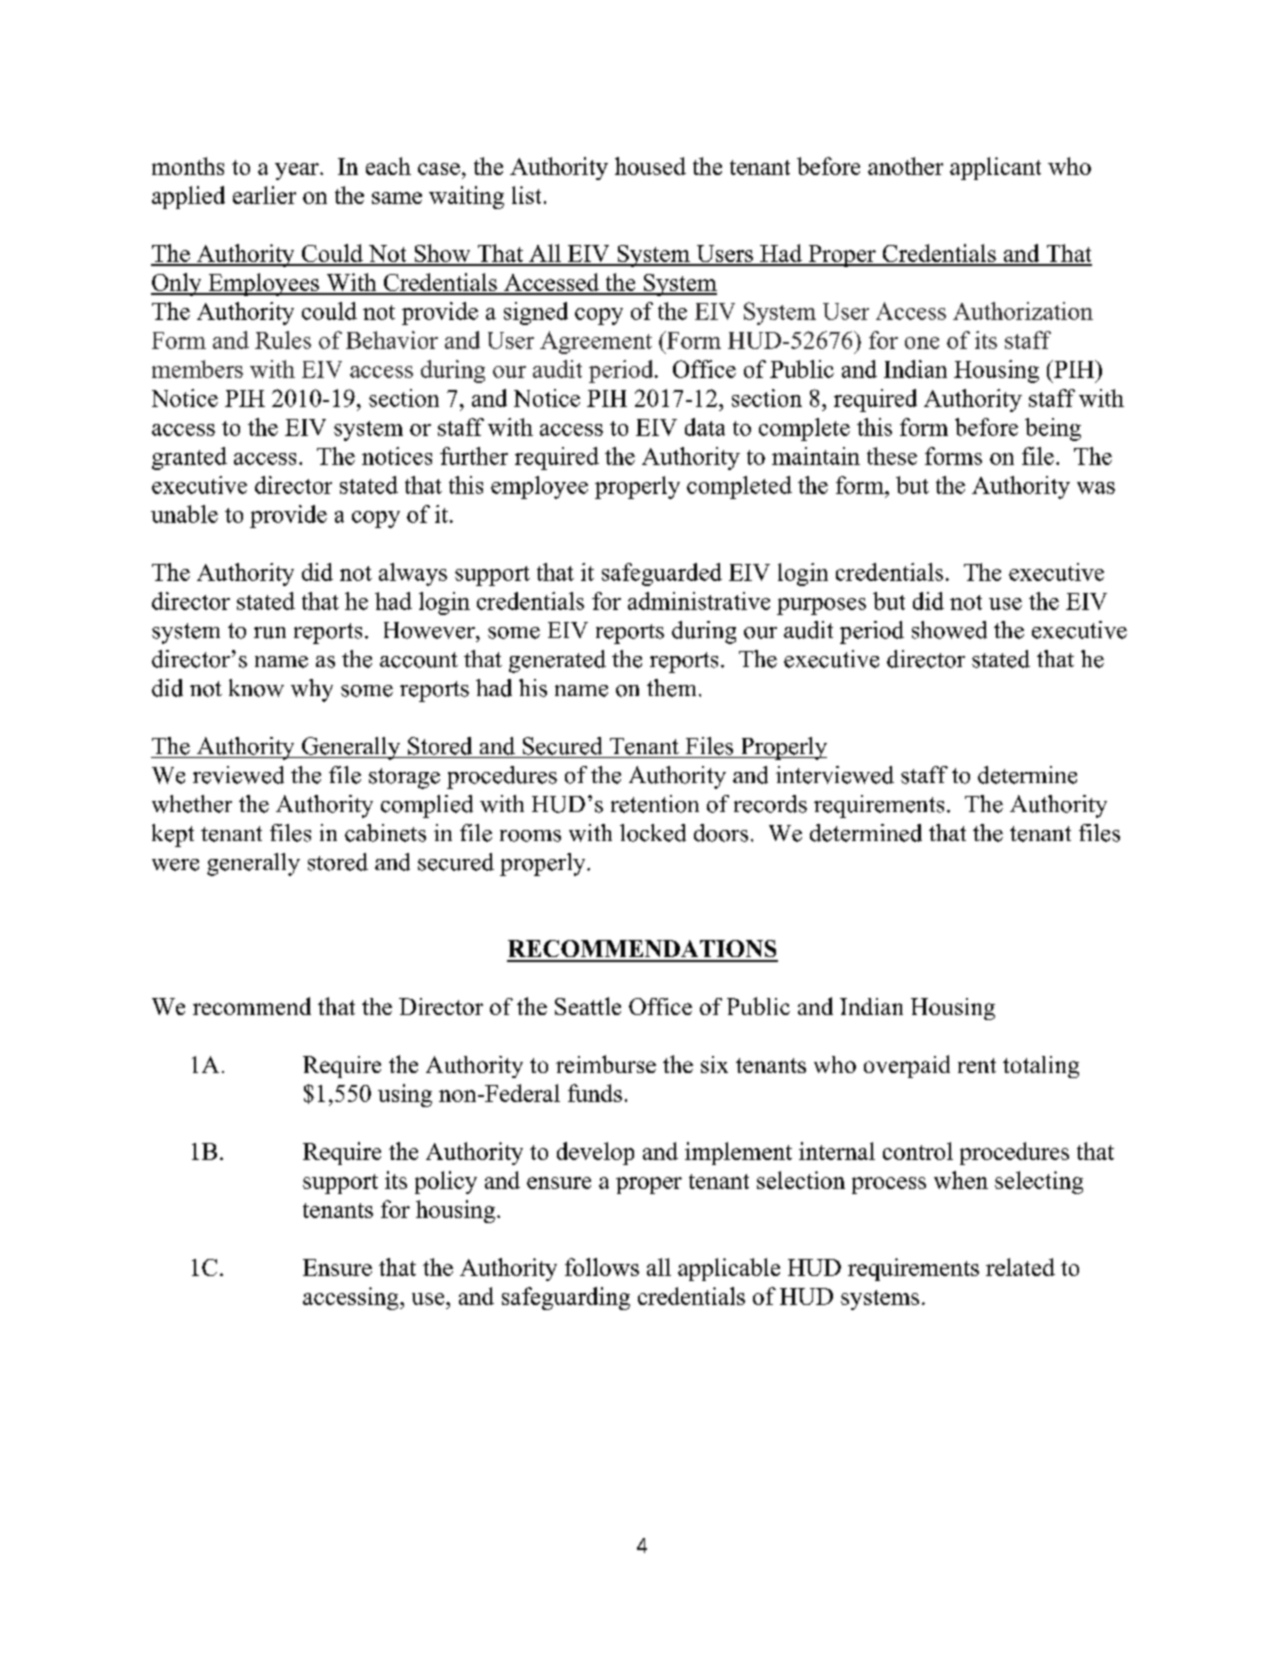 This screenshot has width=1285, height=1663. Describe the element at coordinates (312, 690) in the screenshot. I see `why` at that location.
